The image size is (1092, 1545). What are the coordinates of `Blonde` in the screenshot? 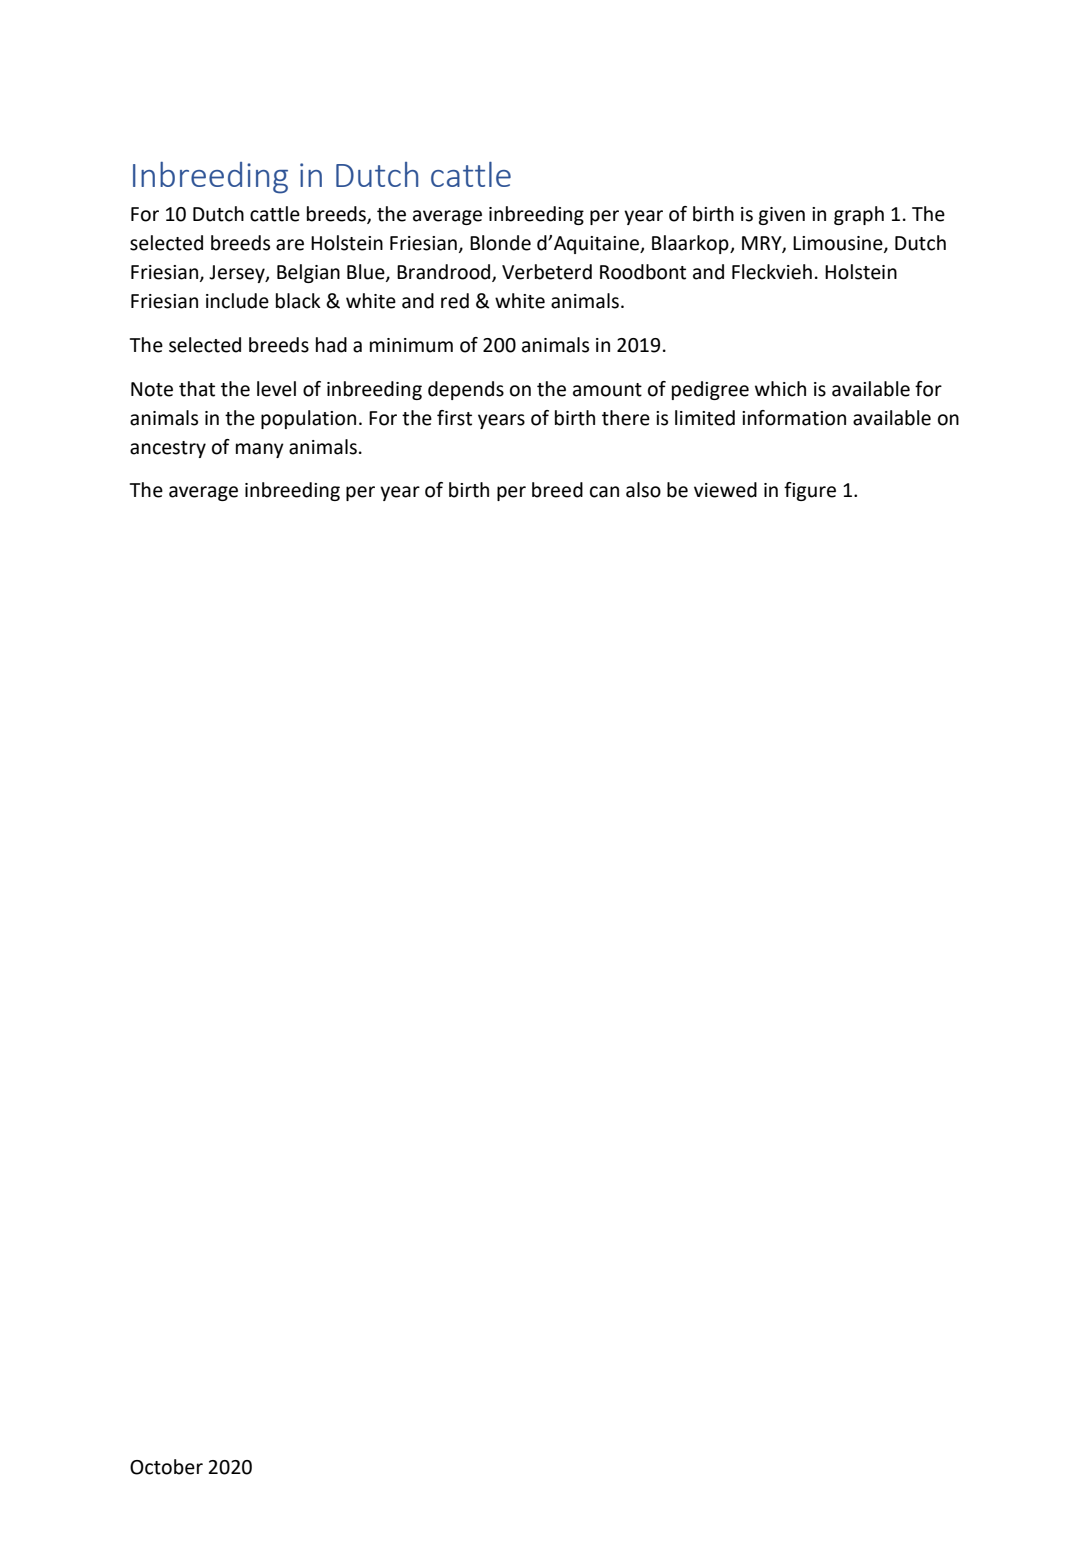 It's located at (500, 243).
